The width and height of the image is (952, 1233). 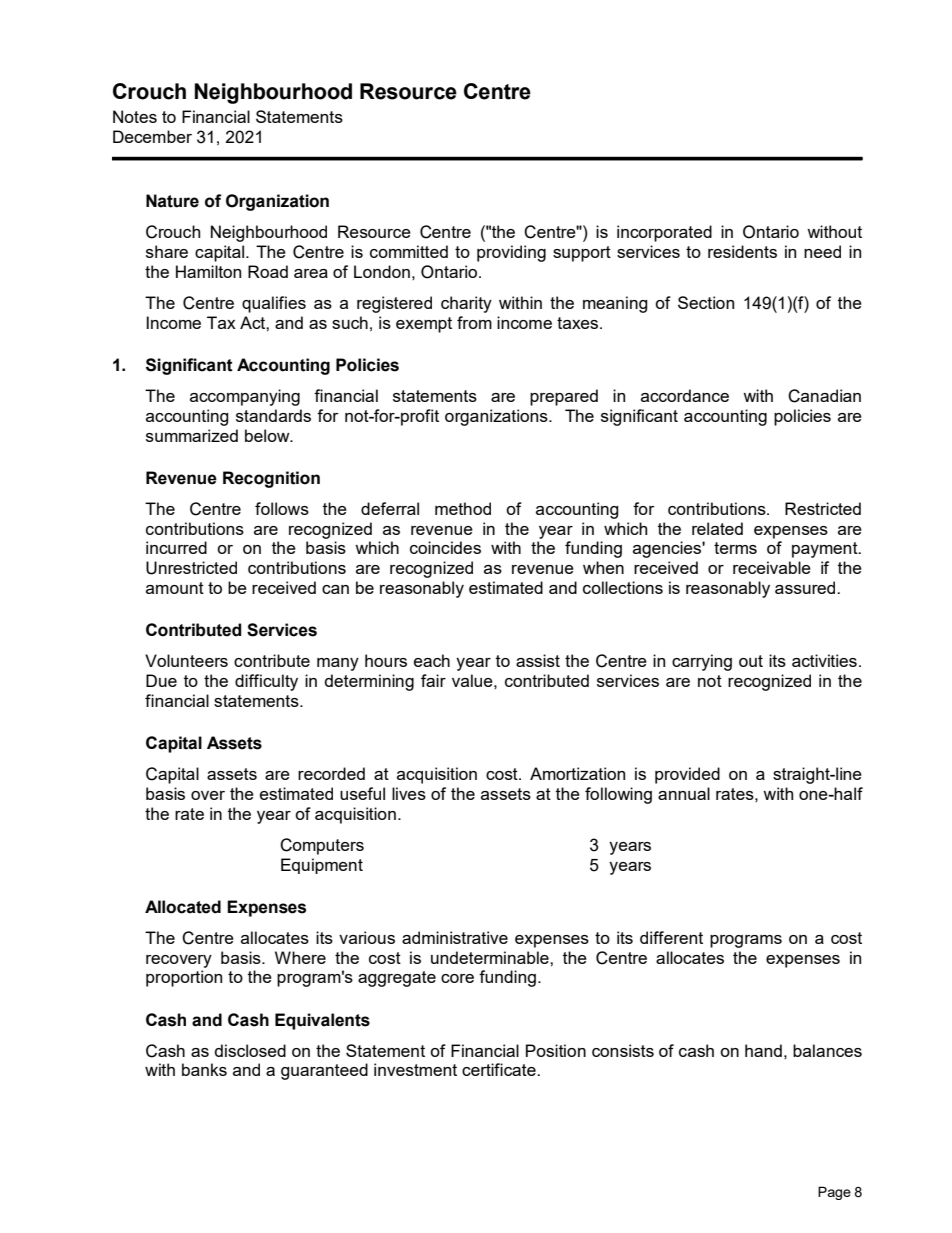 What do you see at coordinates (500, 1069) in the image?
I see `certificate` at bounding box center [500, 1069].
